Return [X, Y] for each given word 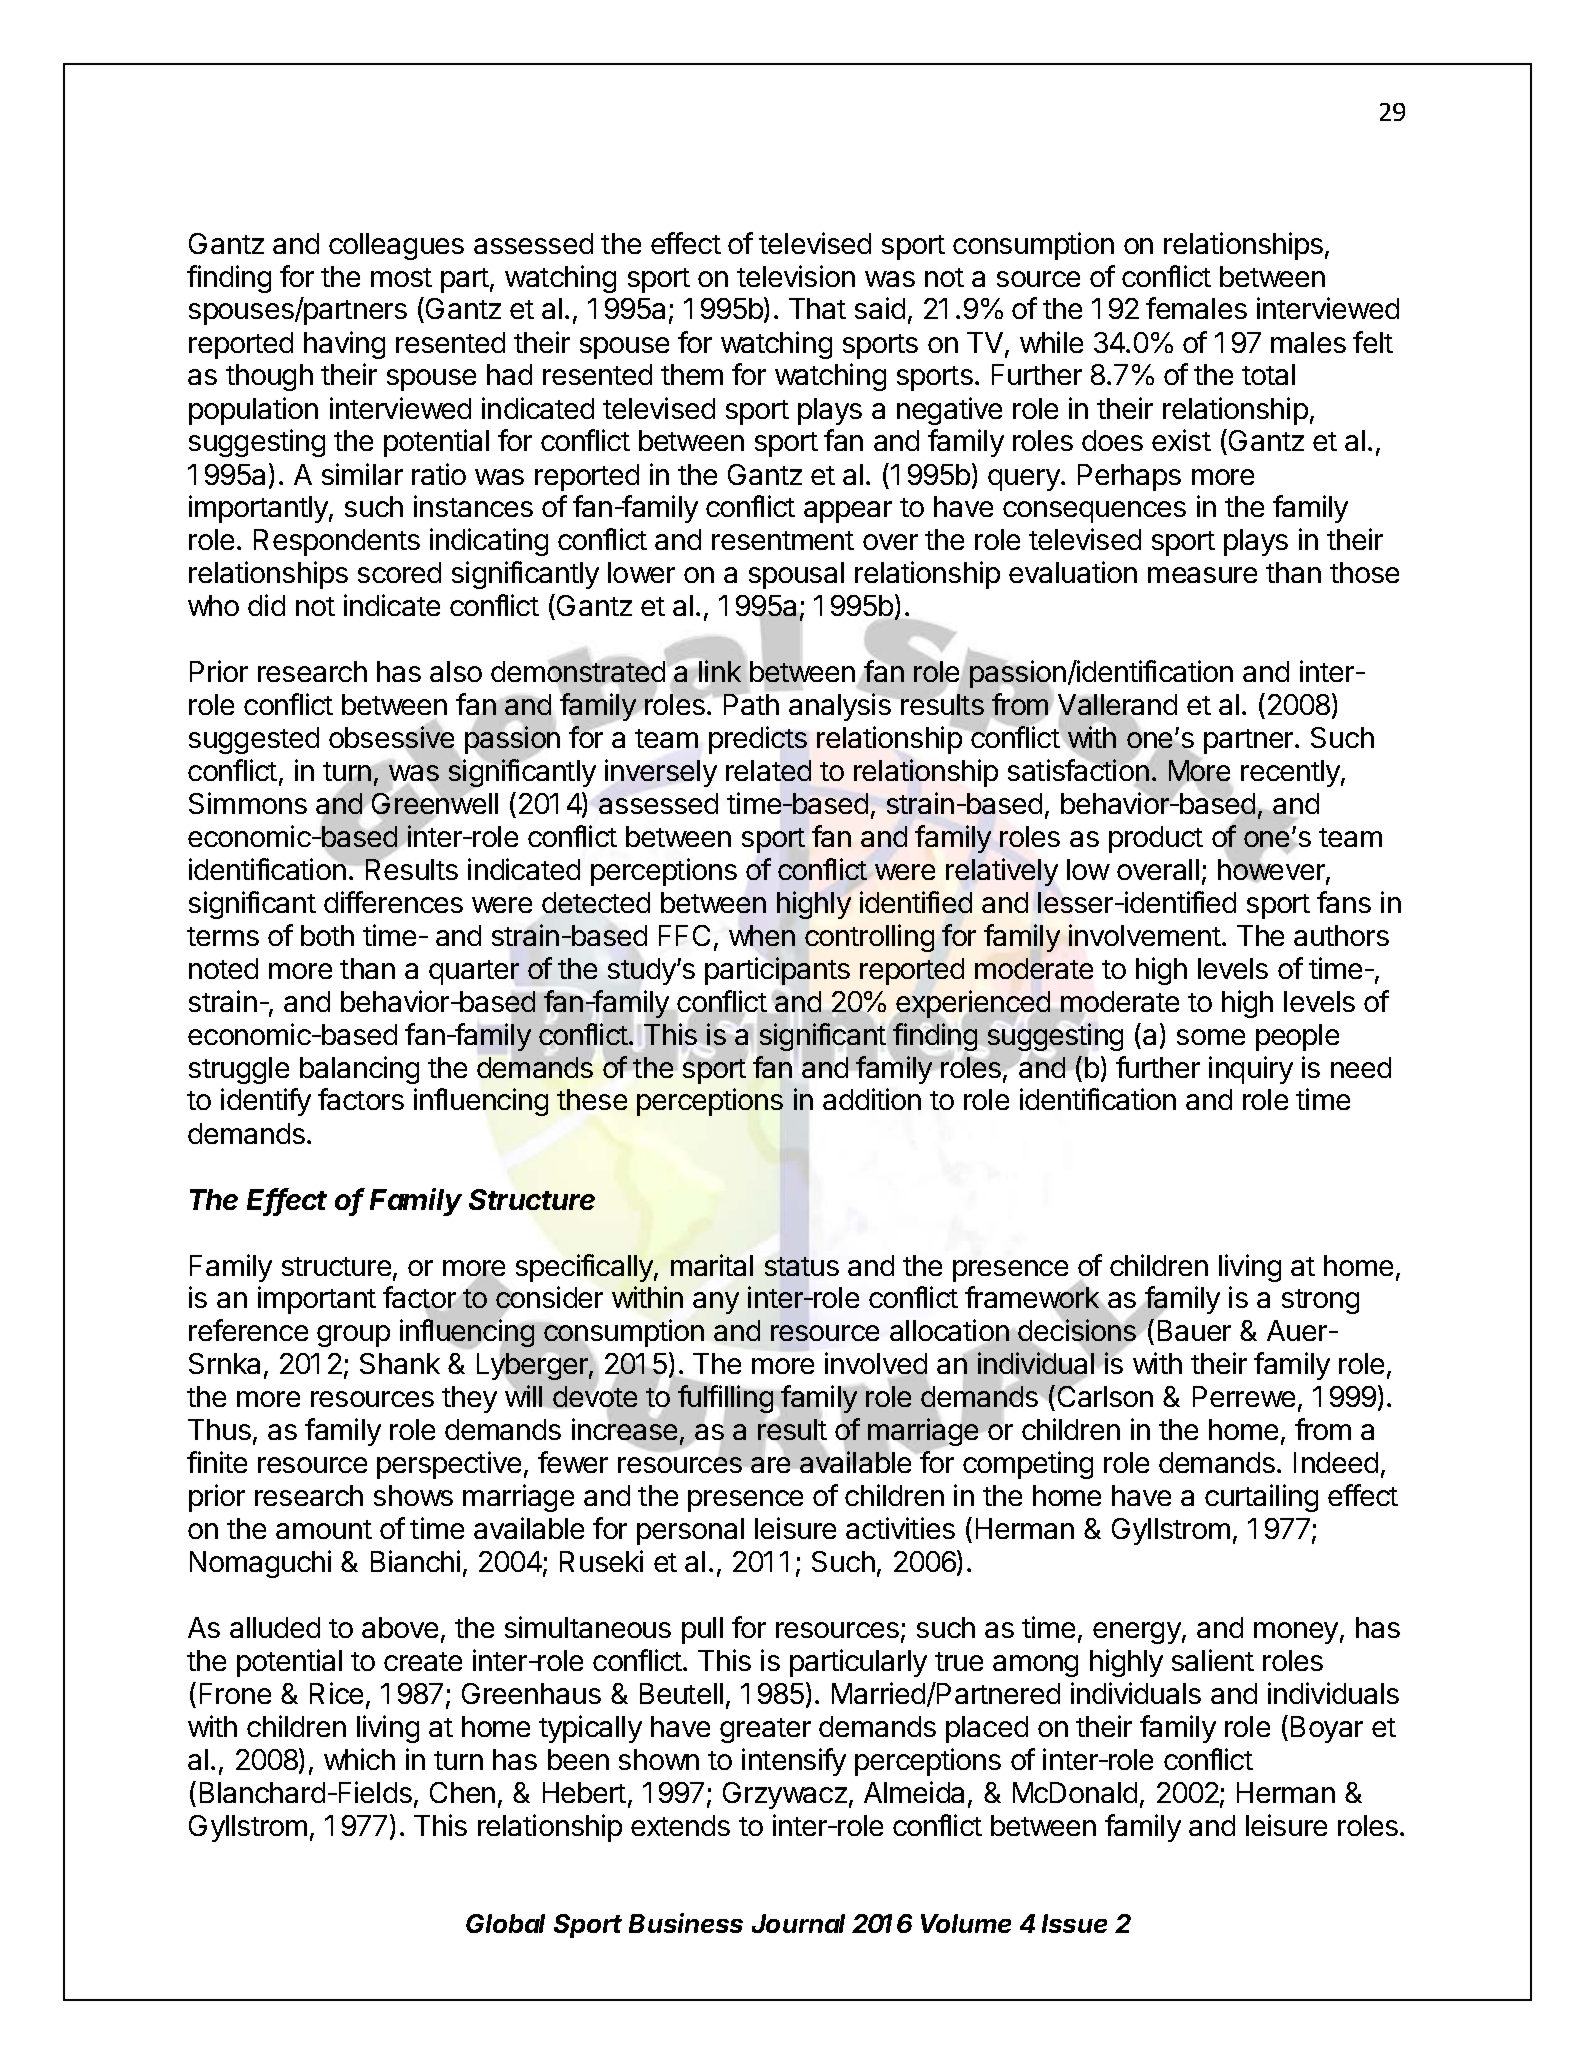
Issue [1074, 1923]
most [401, 277]
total [1268, 374]
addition [872, 1099]
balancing [359, 1070]
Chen [462, 1792]
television [796, 276]
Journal [798, 1923]
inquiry [1251, 1070]
